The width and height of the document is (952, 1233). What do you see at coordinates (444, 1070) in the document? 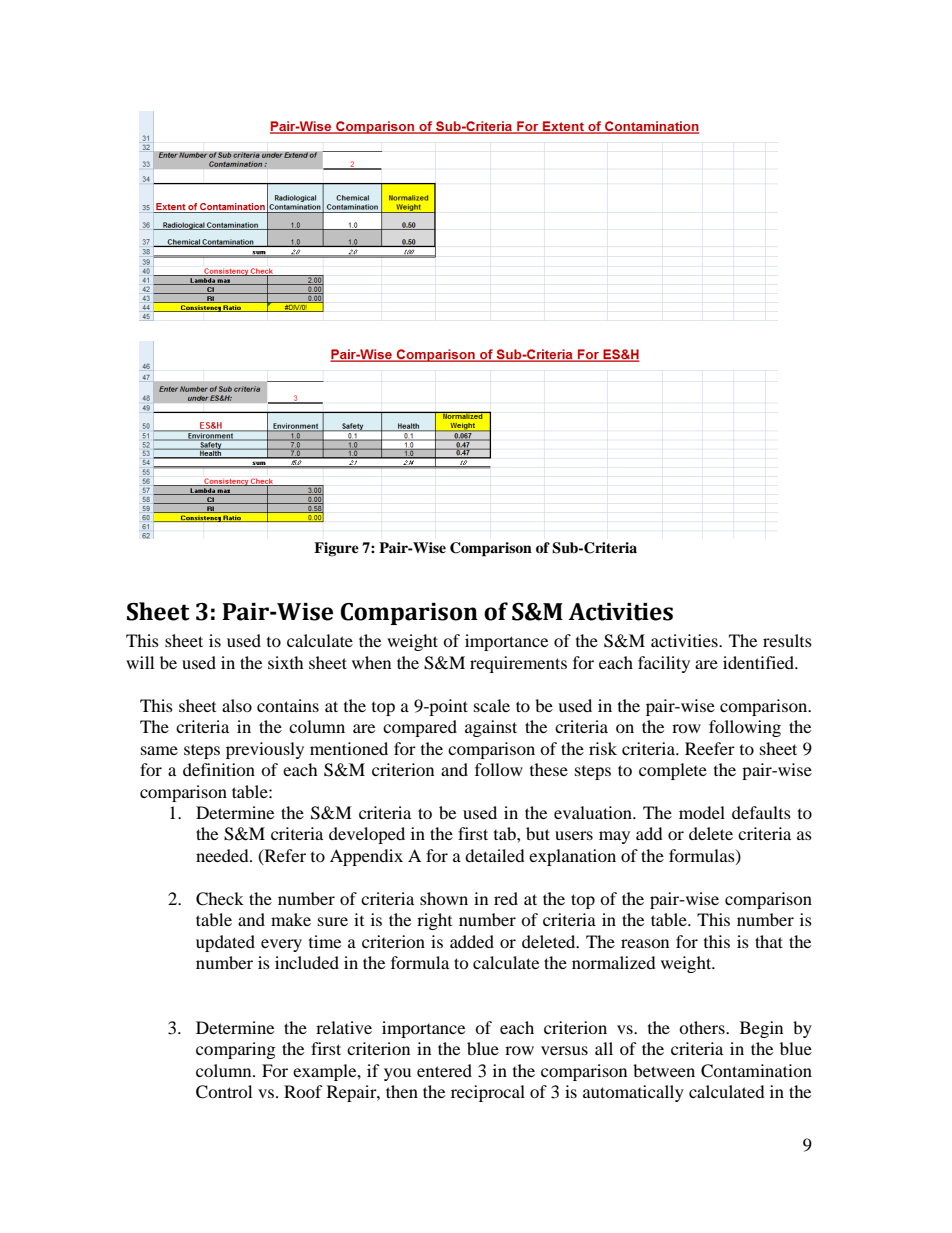
I see `entered` at bounding box center [444, 1070].
